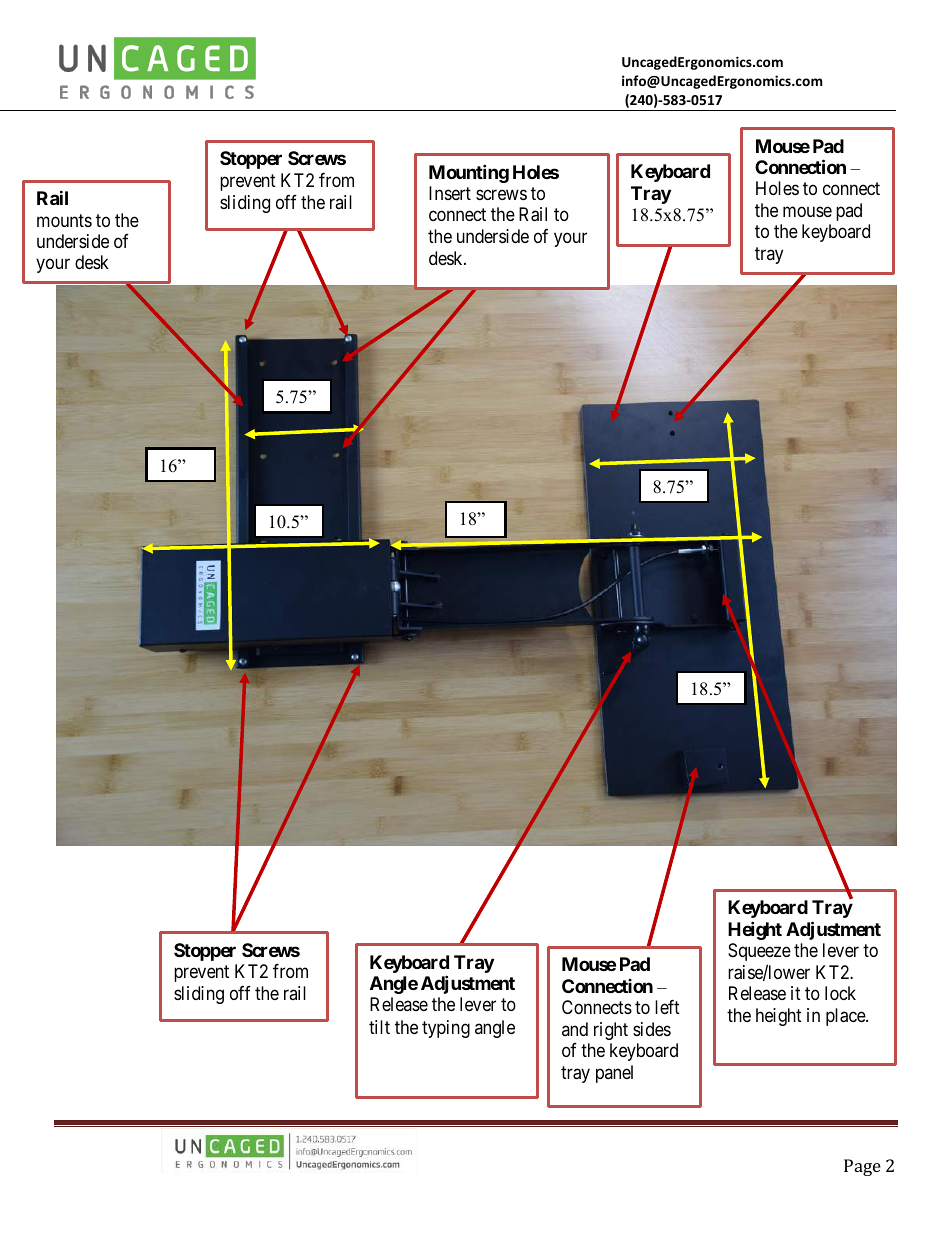  I want to click on Insert, so click(450, 193).
